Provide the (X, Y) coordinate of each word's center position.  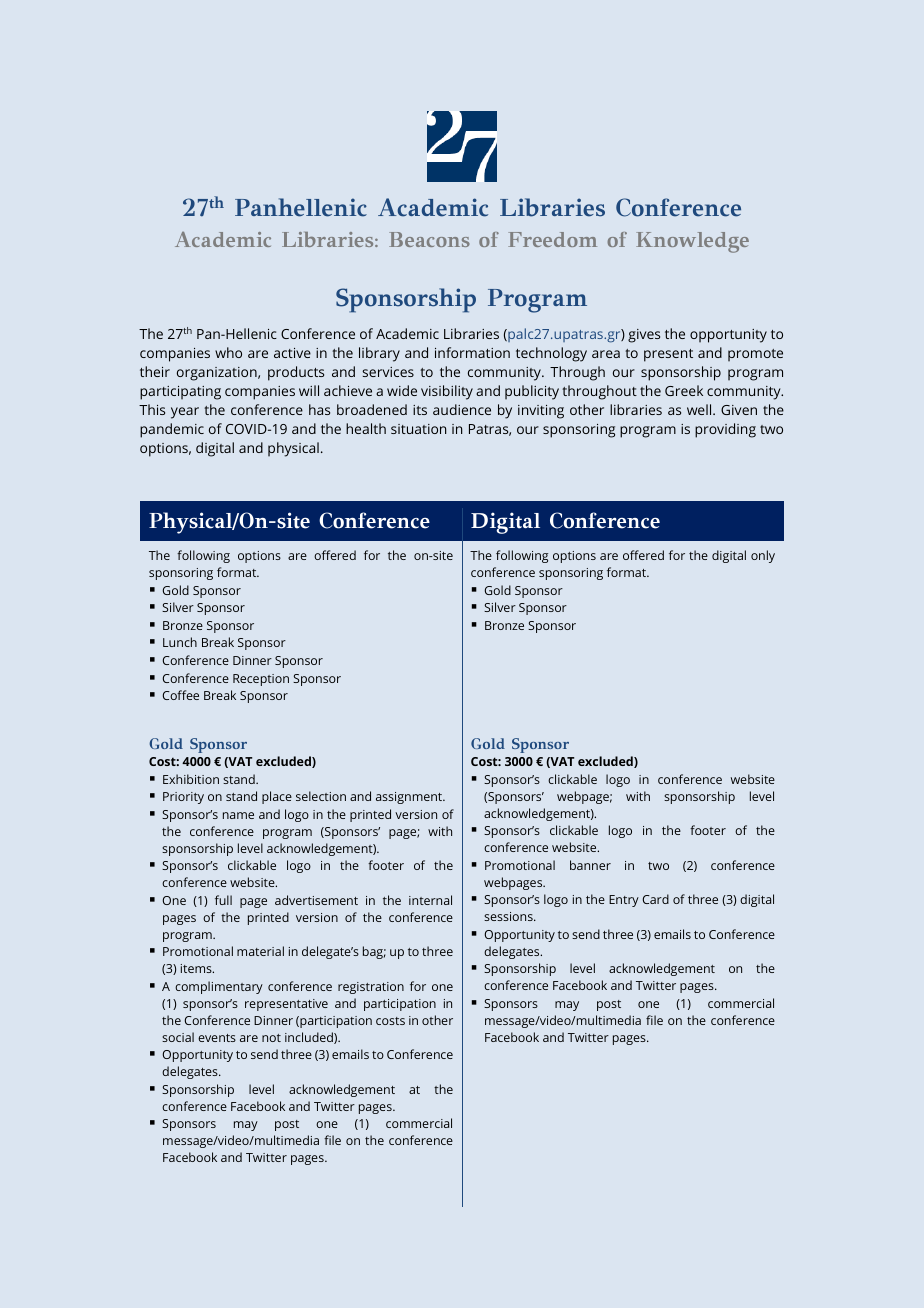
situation (418, 429)
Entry (624, 901)
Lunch (180, 642)
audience (462, 409)
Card (655, 899)
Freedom (552, 239)
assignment (410, 798)
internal (430, 900)
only (763, 556)
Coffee (180, 695)
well (700, 409)
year (185, 413)
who (228, 352)
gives (644, 336)
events (217, 1038)
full (223, 900)
